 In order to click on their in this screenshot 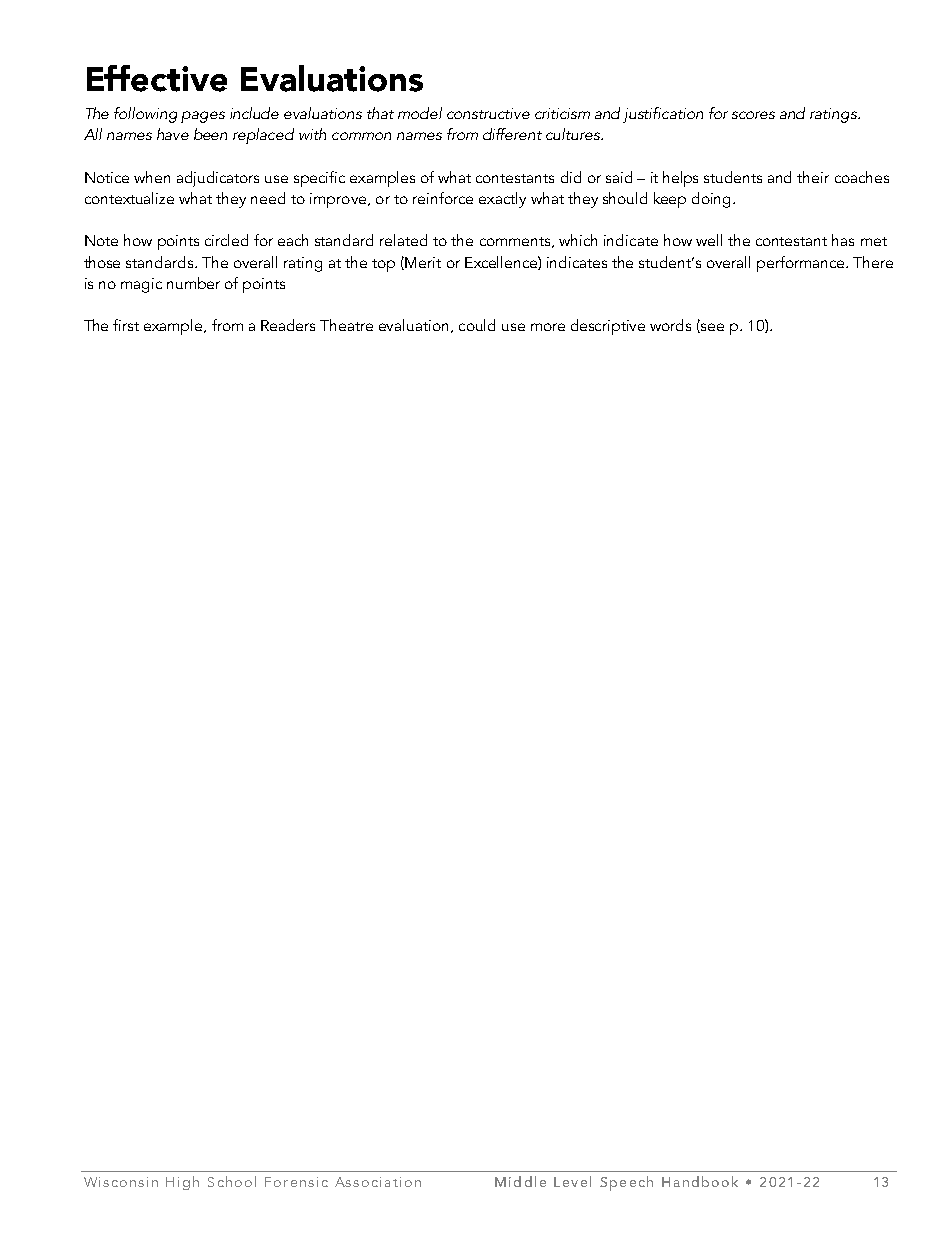, I will do `click(813, 177)`.
